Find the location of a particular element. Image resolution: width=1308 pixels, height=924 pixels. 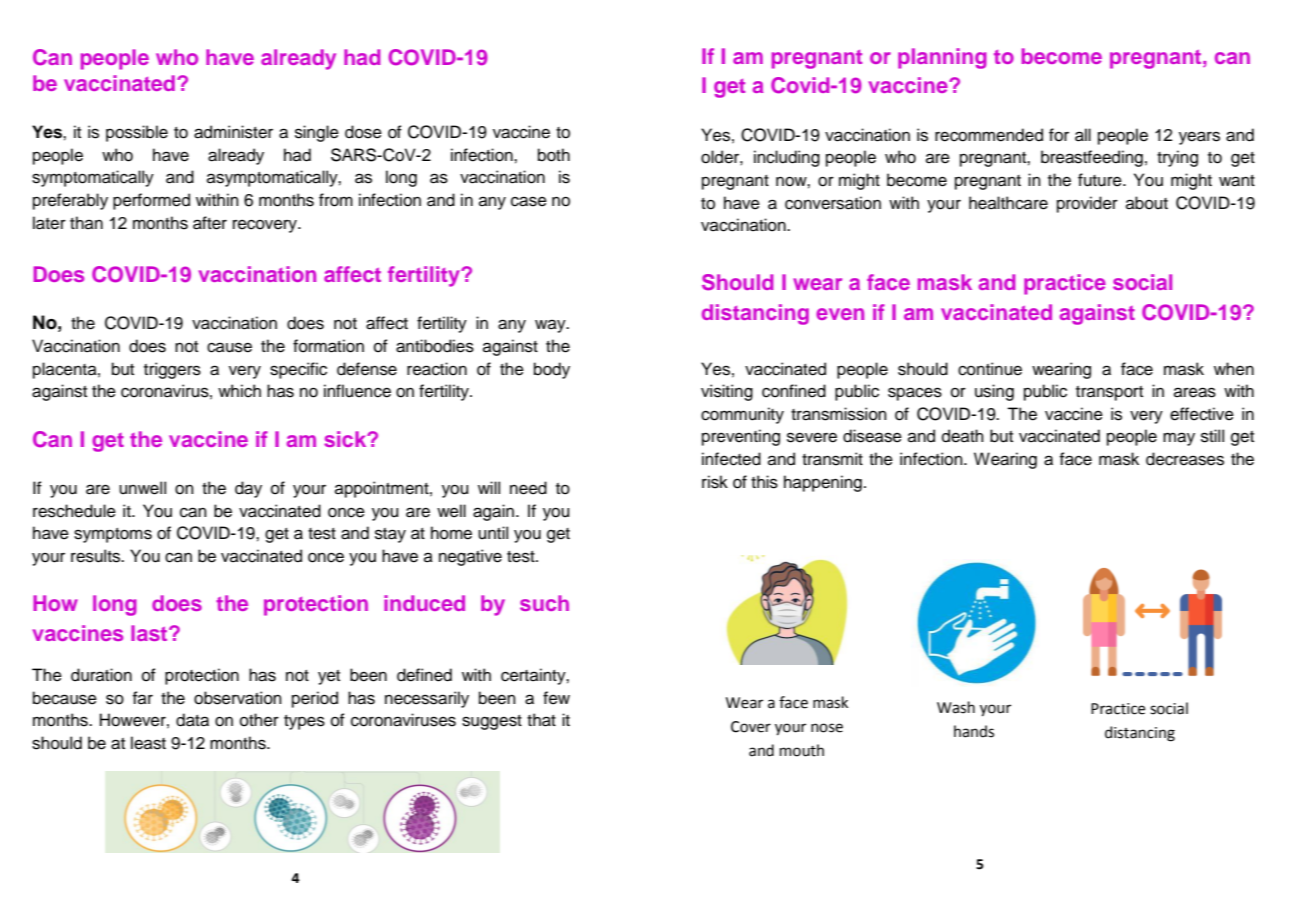

case is located at coordinates (529, 201).
